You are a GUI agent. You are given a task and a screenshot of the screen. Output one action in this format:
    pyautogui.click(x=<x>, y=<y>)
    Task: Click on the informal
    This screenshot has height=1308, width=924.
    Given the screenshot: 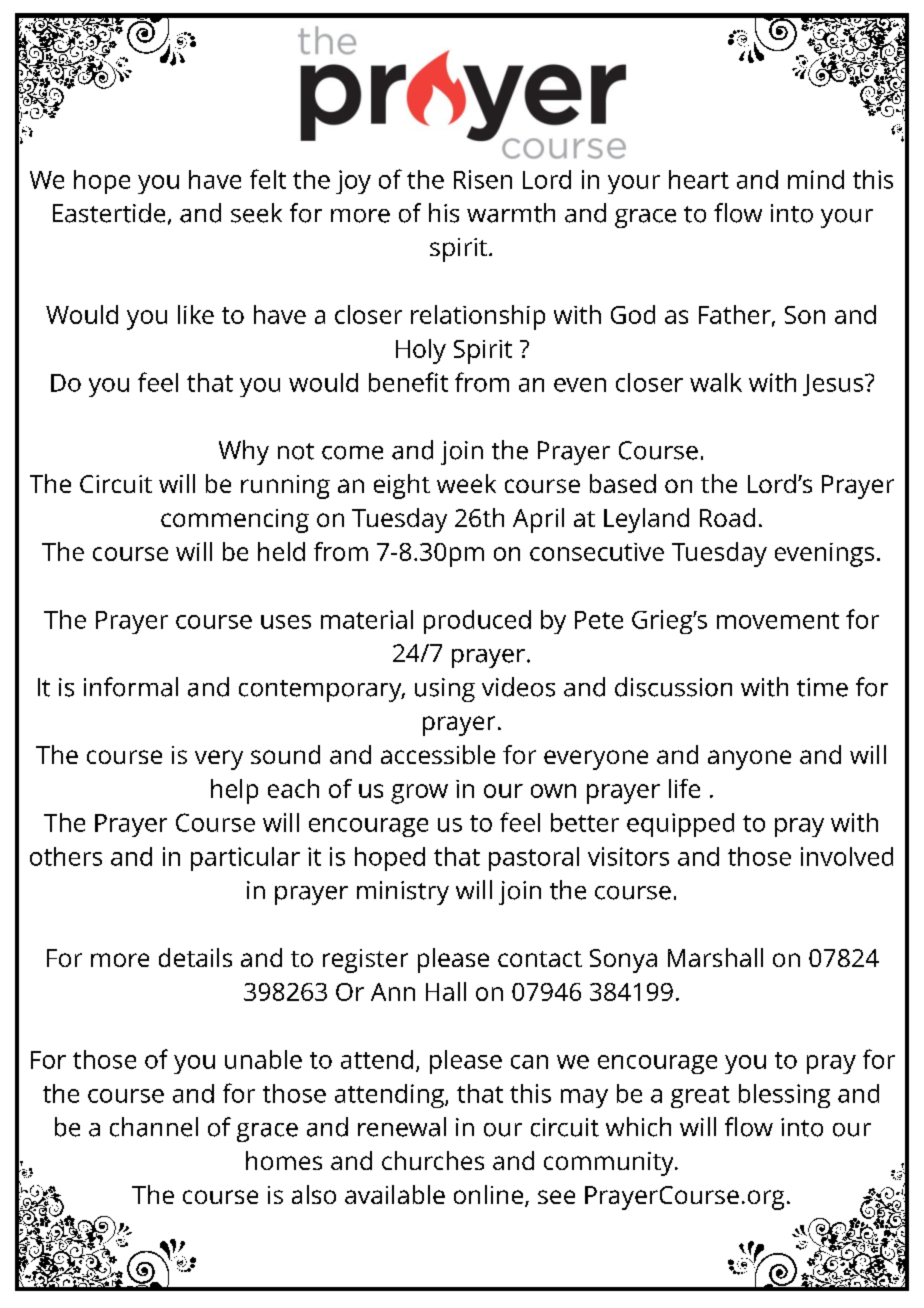 What is the action you would take?
    pyautogui.click(x=131, y=687)
